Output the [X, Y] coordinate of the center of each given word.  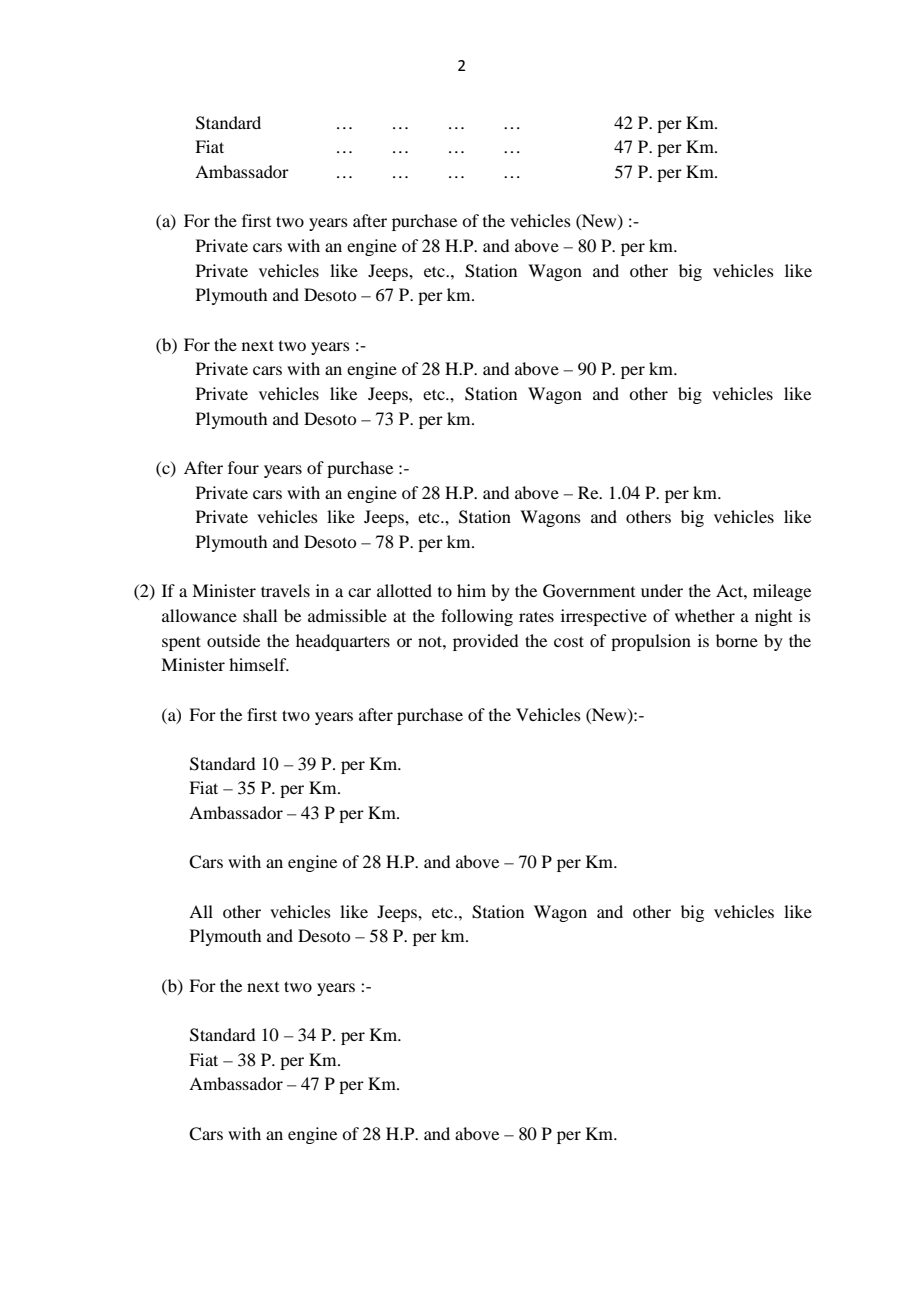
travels [285, 590]
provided [485, 642]
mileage [782, 592]
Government [589, 591]
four [243, 467]
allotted [404, 590]
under [662, 590]
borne [737, 640]
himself [259, 664]
